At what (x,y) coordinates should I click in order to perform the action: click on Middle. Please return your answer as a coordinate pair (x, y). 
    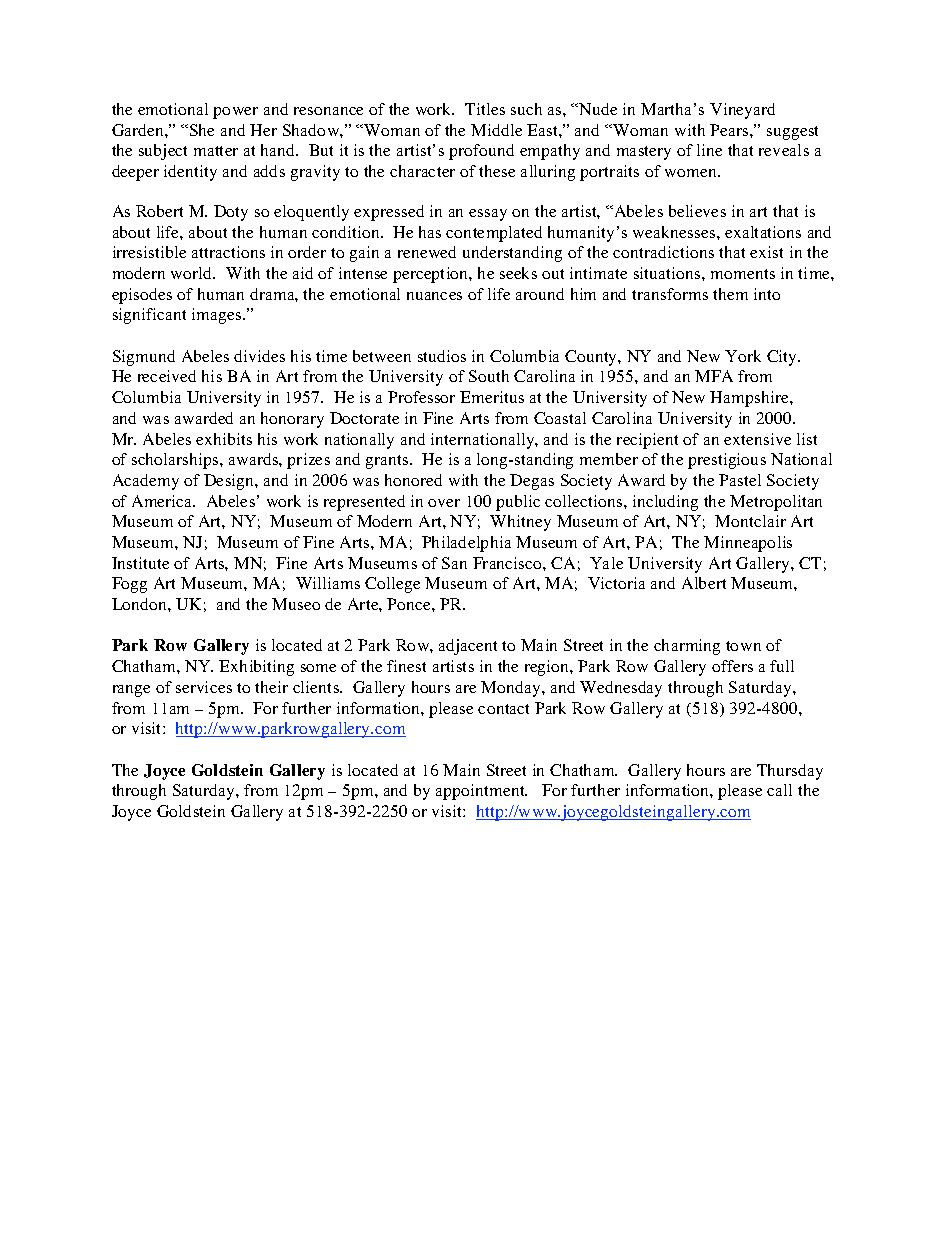
    Looking at the image, I should click on (496, 130).
